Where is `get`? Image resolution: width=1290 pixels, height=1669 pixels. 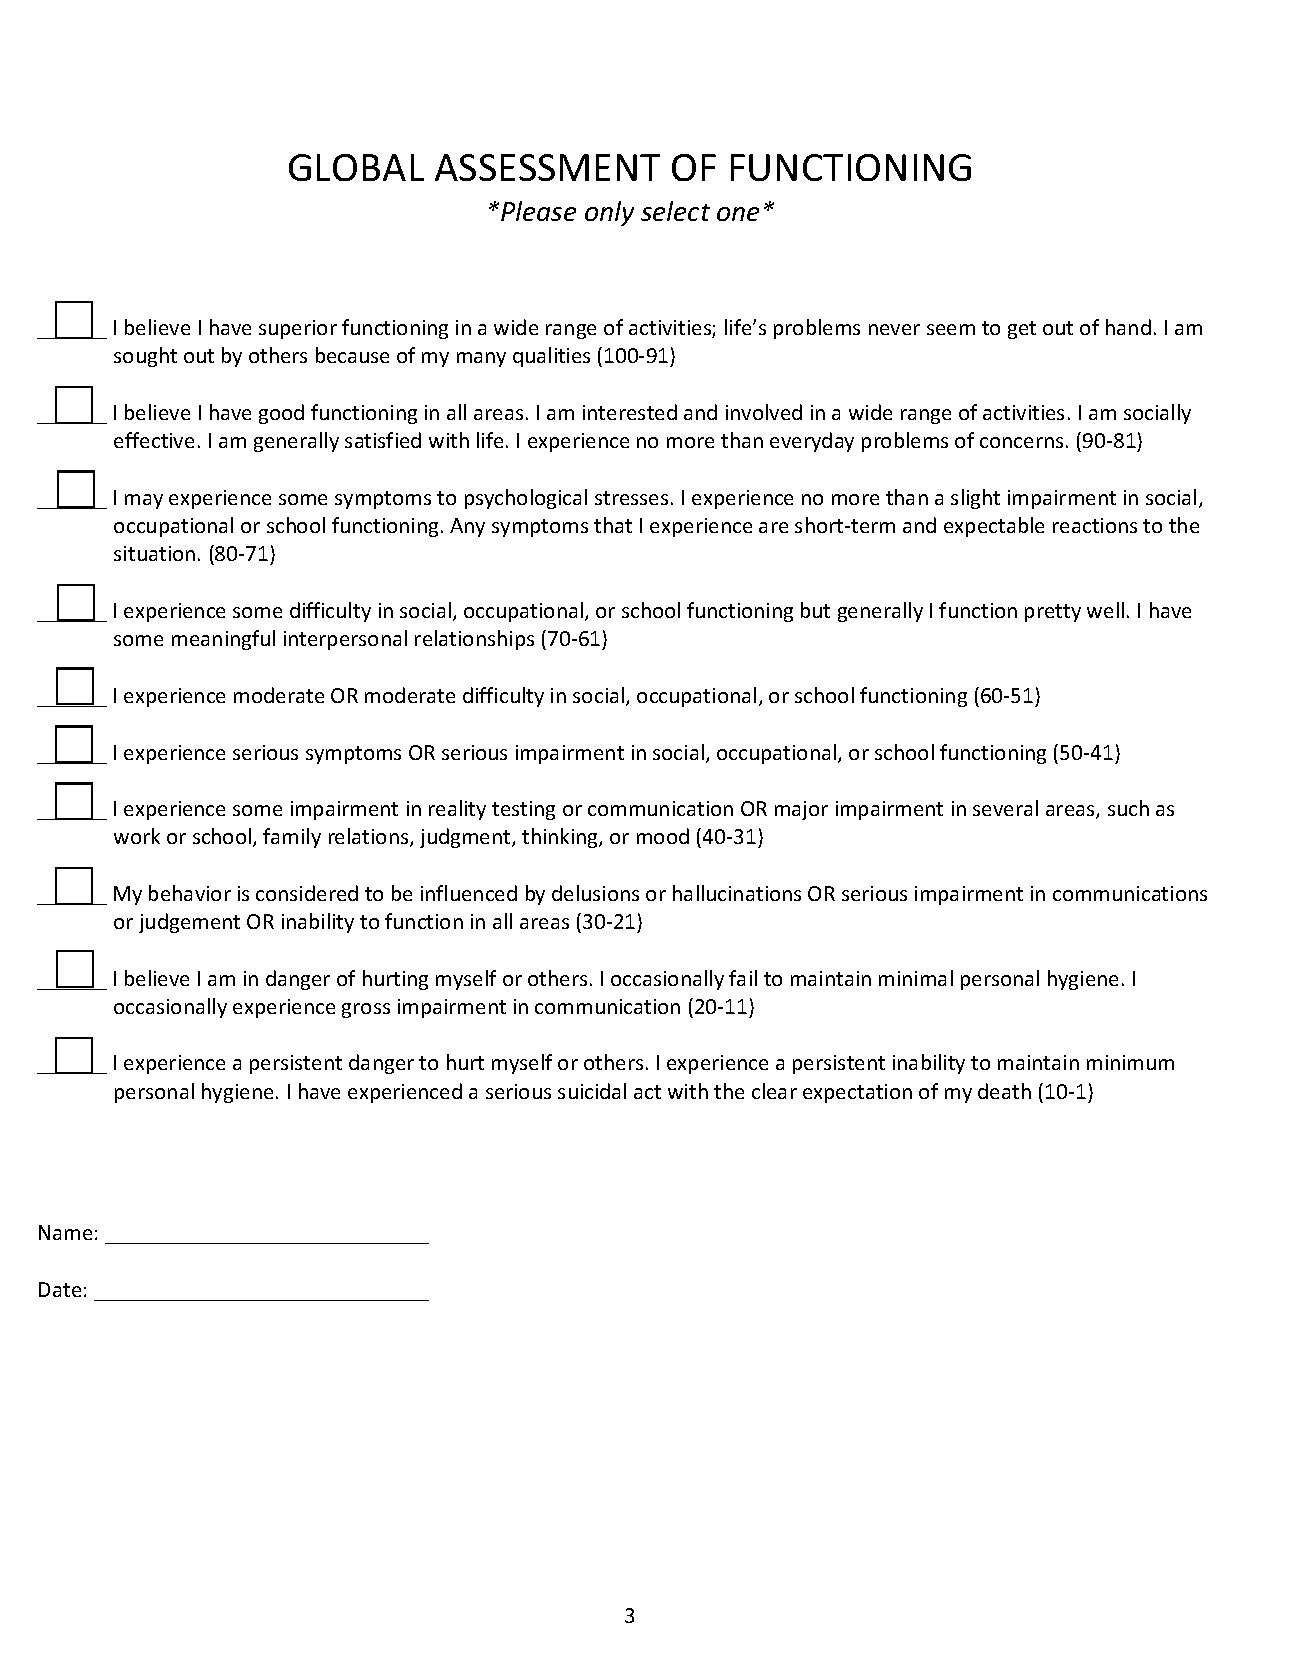
get is located at coordinates (1022, 330).
